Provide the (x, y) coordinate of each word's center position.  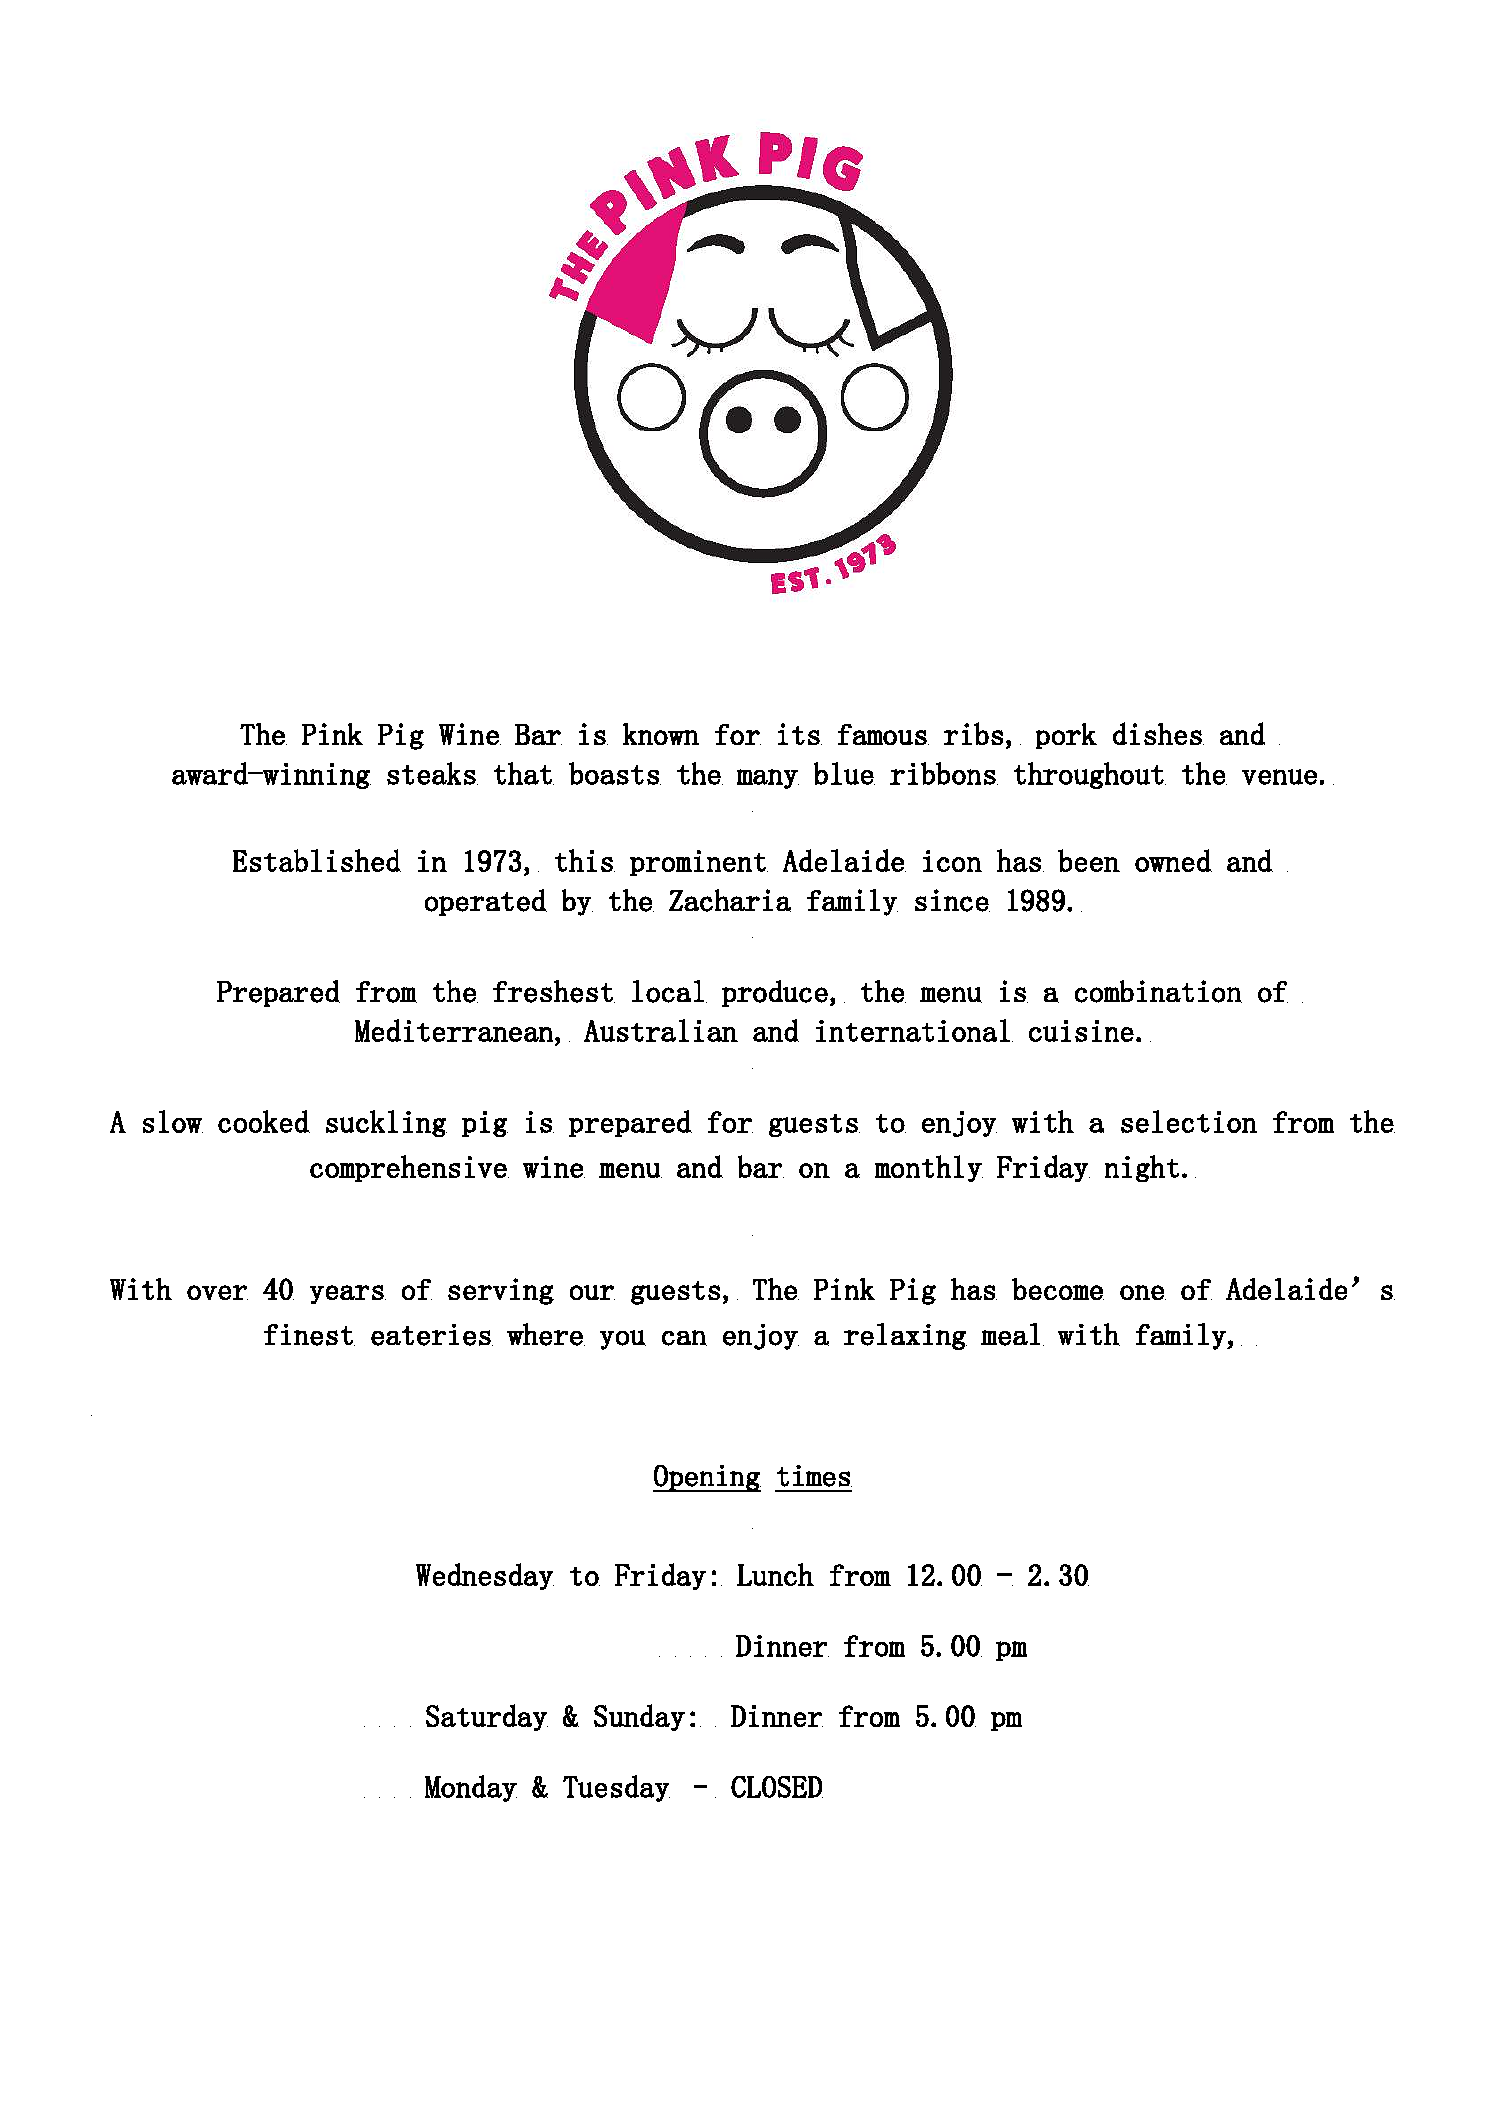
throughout (1089, 775)
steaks (431, 773)
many (768, 779)
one (1143, 1292)
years (348, 1294)
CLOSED (777, 1787)
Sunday (639, 1717)
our (592, 1292)
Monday (471, 1788)
